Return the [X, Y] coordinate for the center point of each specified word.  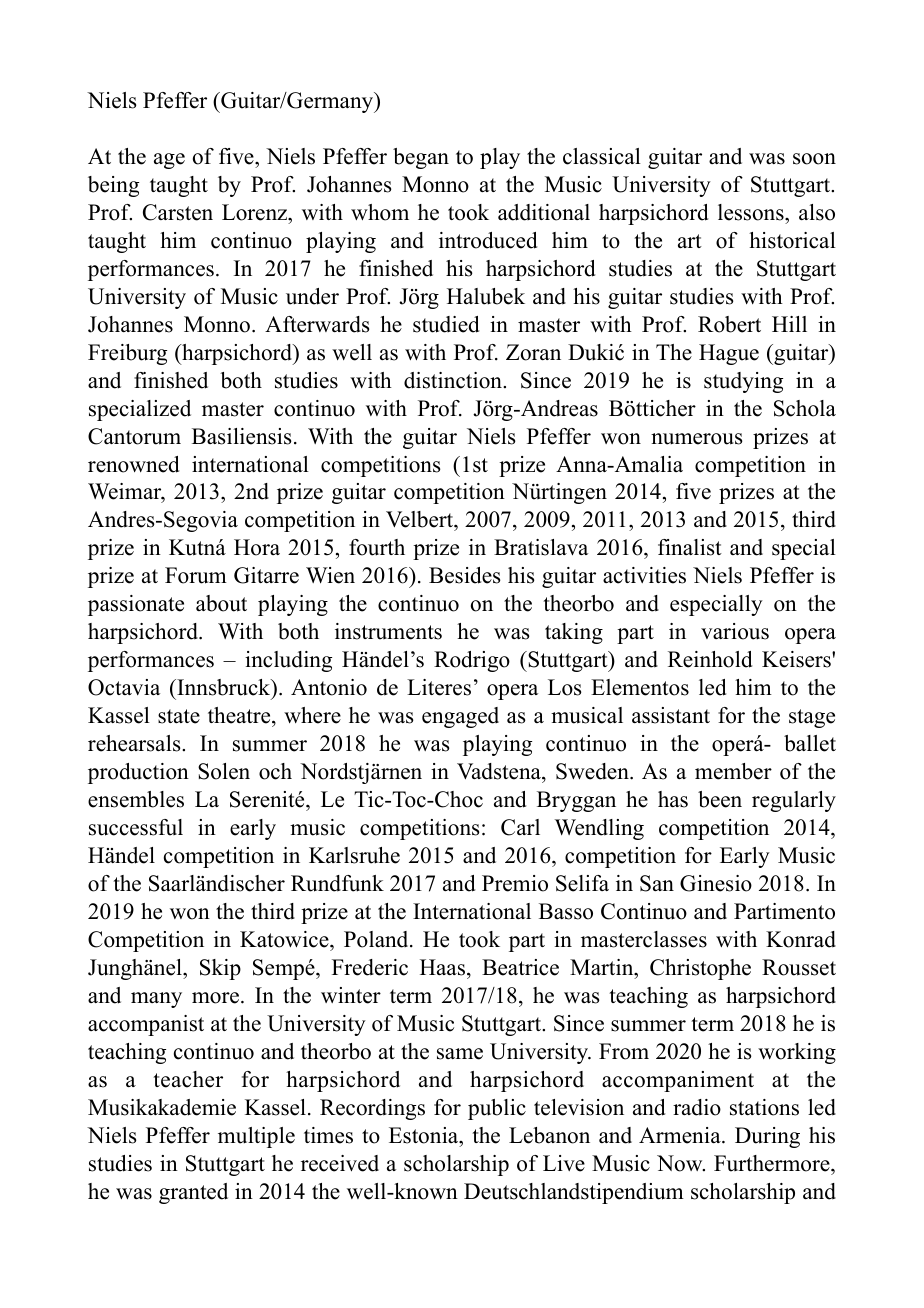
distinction [454, 380]
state [179, 716]
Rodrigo [472, 661]
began [421, 158]
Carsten [178, 212]
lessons [752, 212]
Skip [220, 969]
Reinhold [710, 659]
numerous [697, 439]
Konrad [801, 939]
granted [193, 1193]
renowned [133, 464]
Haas [444, 967]
